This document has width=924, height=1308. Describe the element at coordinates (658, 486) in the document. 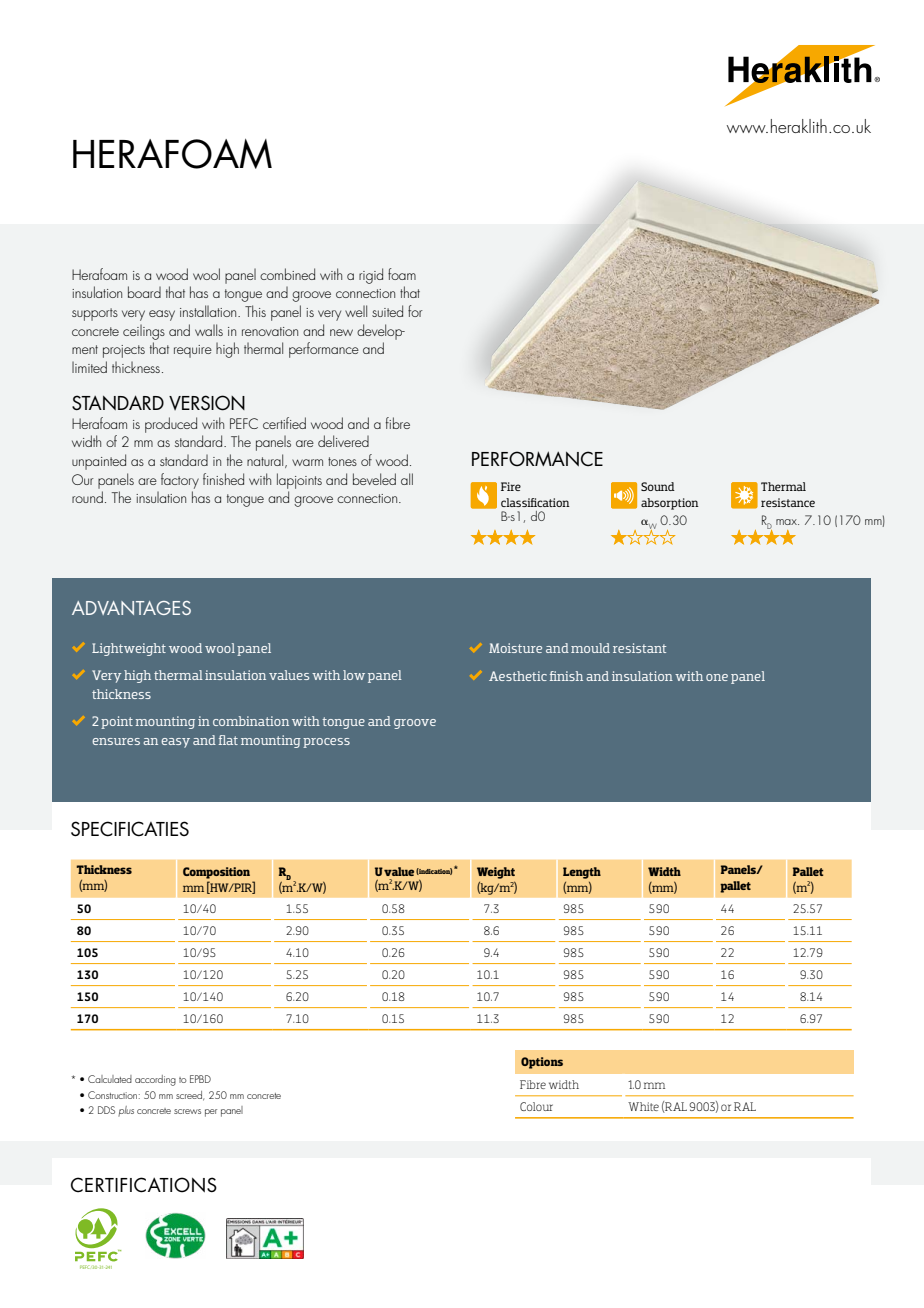

I see `Sound` at that location.
